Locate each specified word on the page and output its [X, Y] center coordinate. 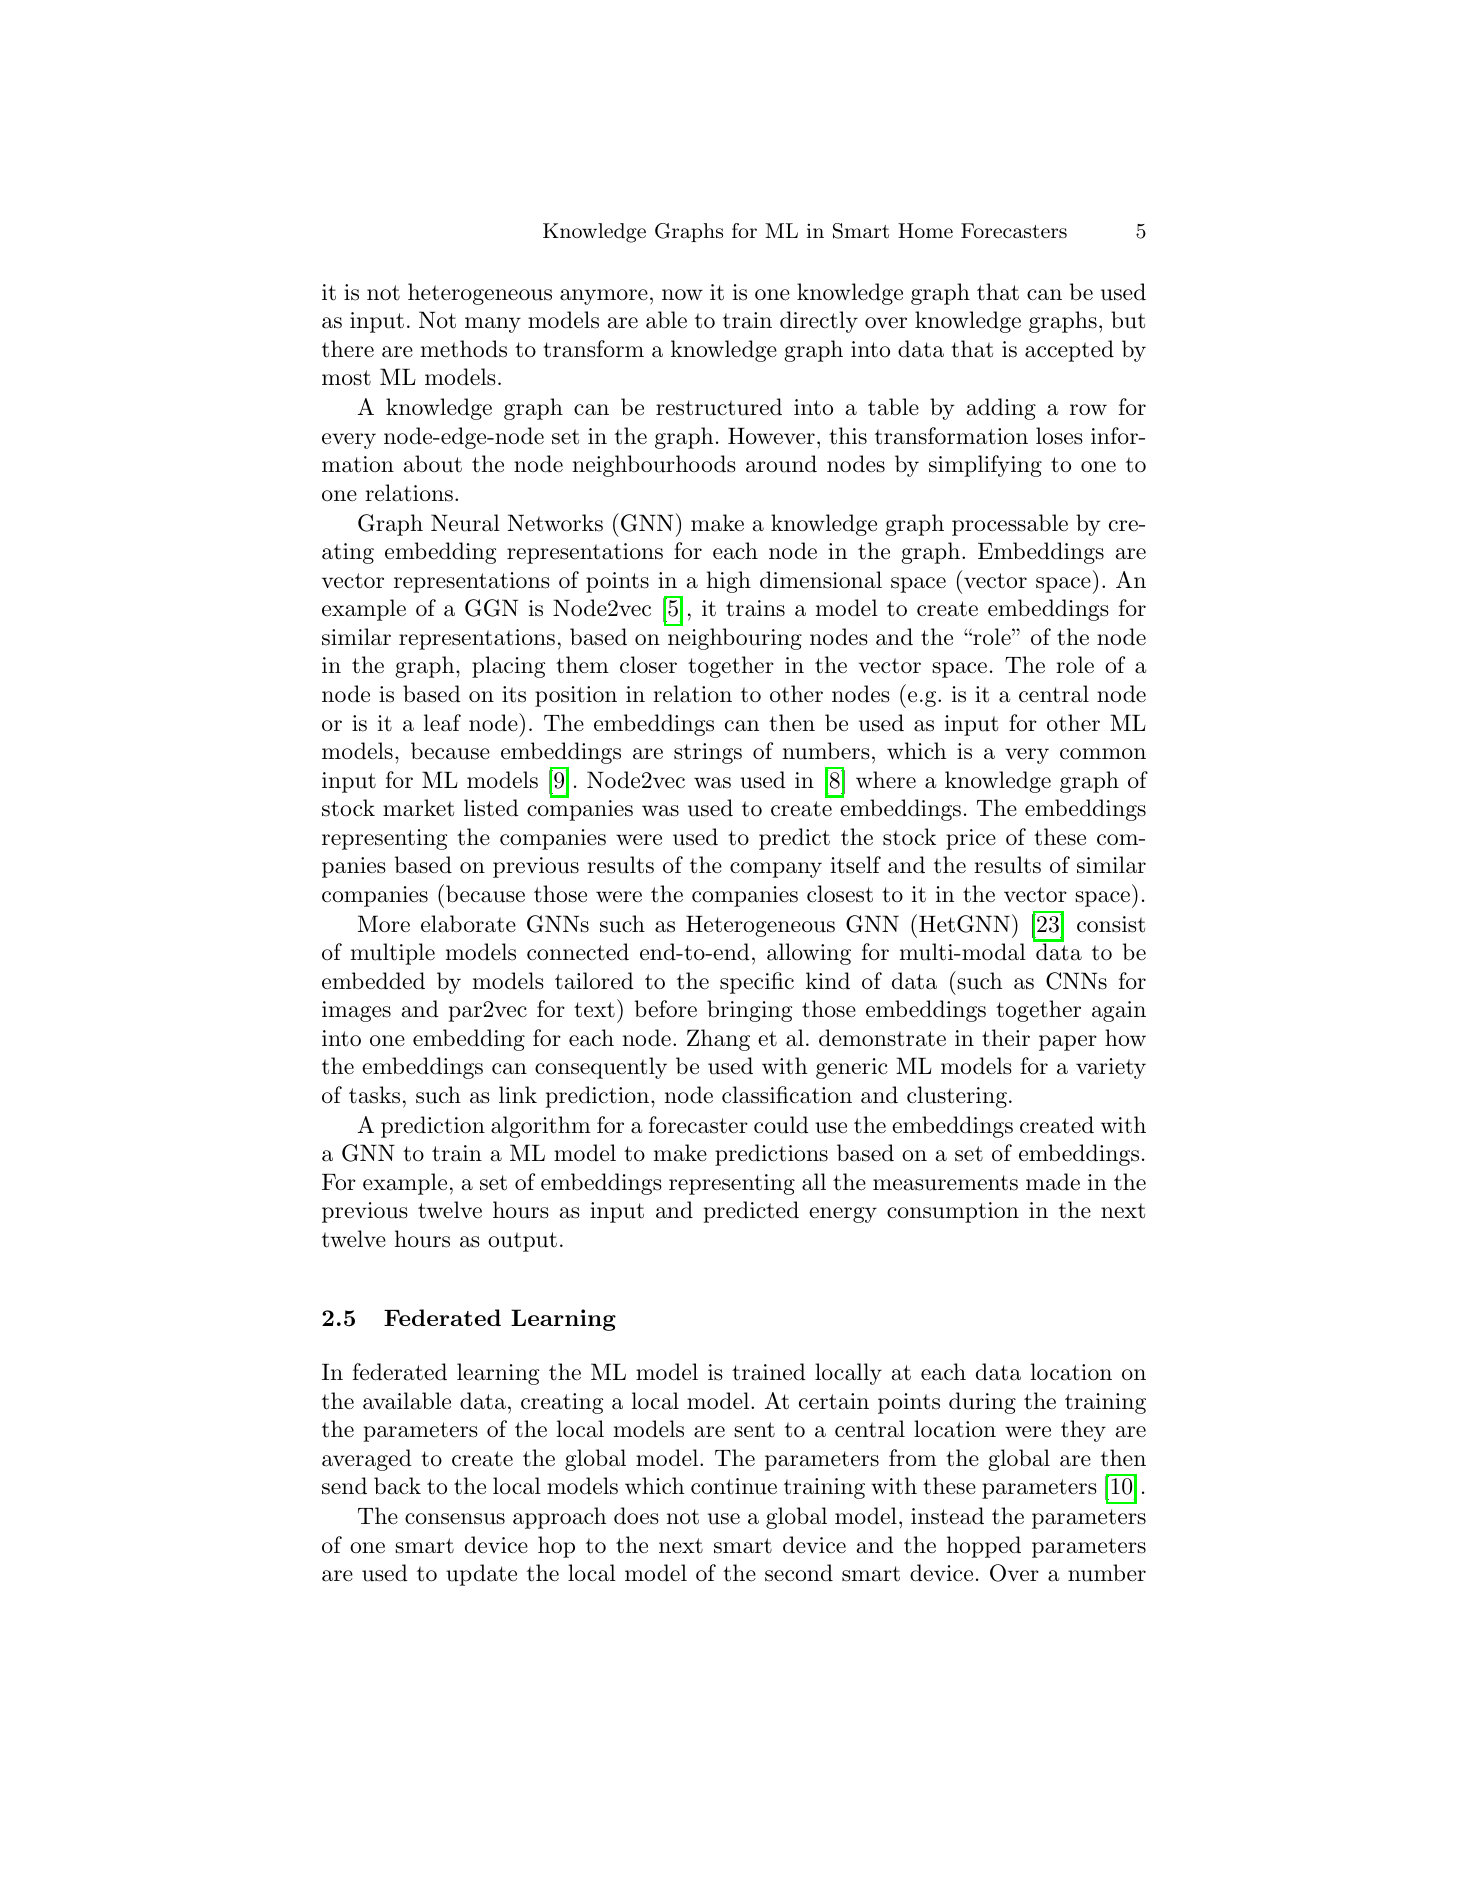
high [729, 582]
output [522, 1242]
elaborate [468, 924]
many [493, 325]
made [1053, 1182]
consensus [455, 1519]
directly [819, 322]
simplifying [985, 466]
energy [843, 1215]
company [776, 870]
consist [1111, 924]
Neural [465, 523]
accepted [1069, 351]
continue [734, 1486]
